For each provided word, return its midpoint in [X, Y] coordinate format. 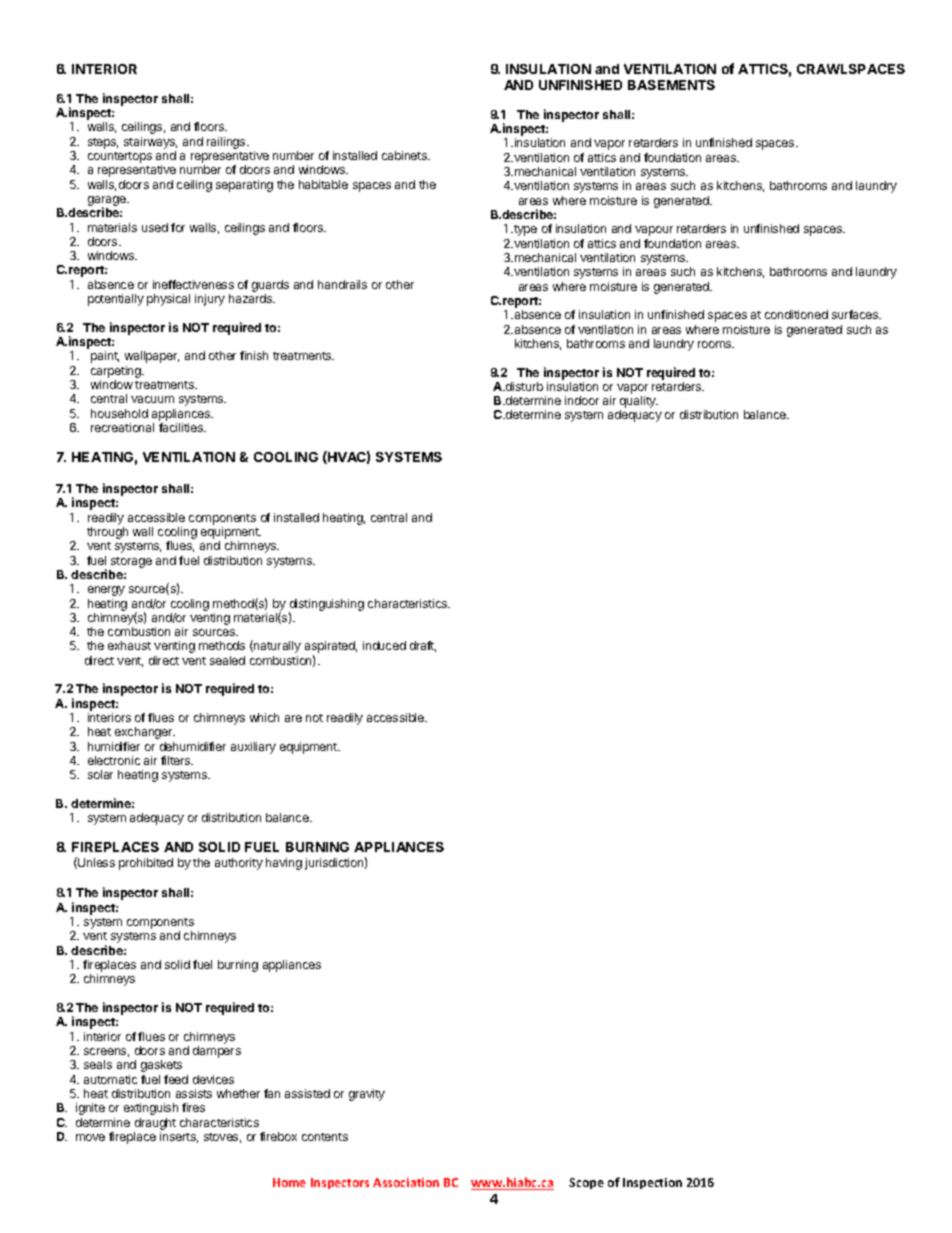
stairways [150, 143]
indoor [582, 400]
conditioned [796, 314]
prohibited [146, 864]
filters [177, 760]
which [264, 717]
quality [639, 403]
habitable [323, 184]
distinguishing [326, 606]
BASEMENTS [671, 85]
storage [131, 562]
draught [155, 1124]
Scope [586, 1183]
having [284, 864]
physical [168, 300]
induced [384, 645]
